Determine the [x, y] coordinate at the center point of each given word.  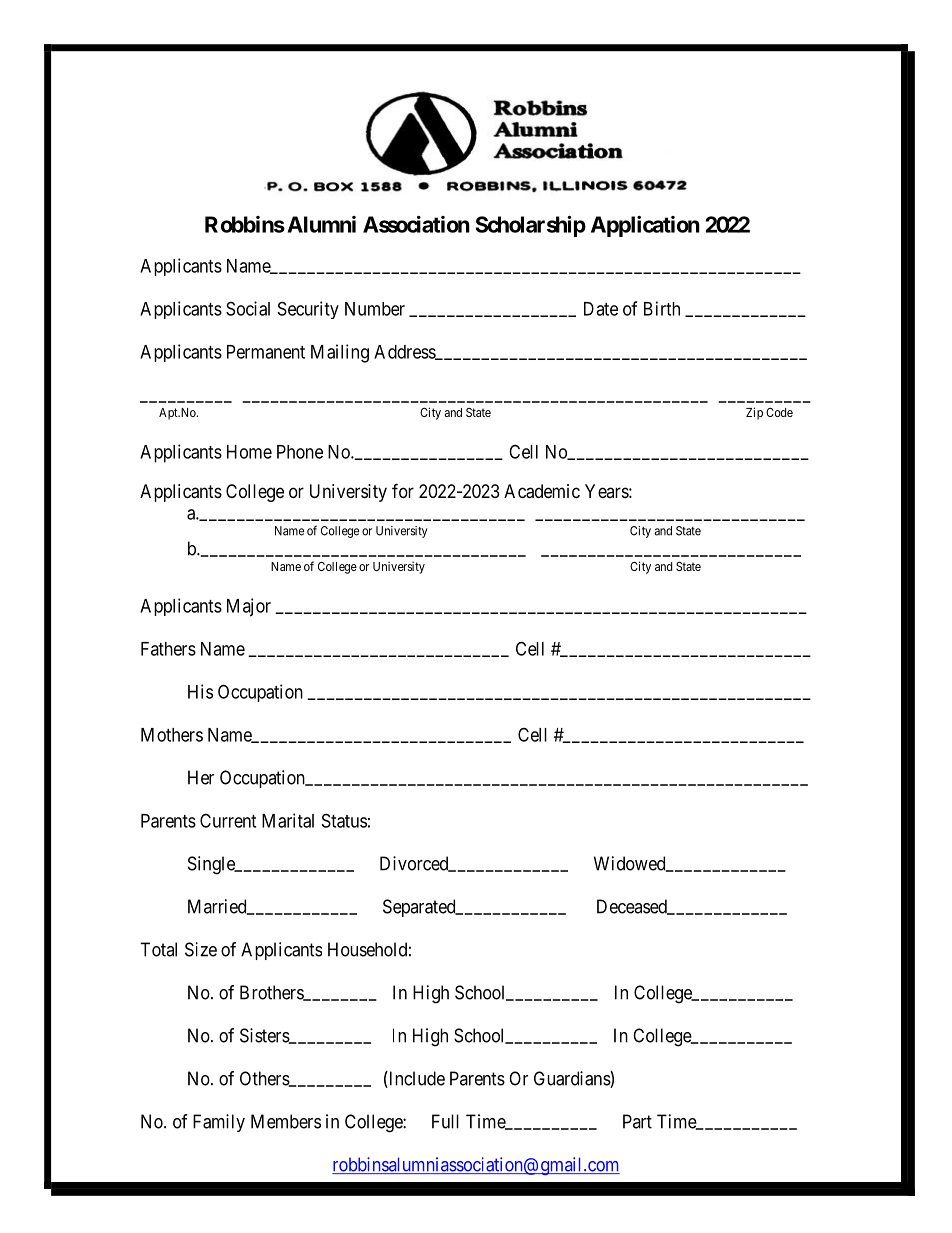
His [200, 691]
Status [344, 820]
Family [219, 1123]
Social [248, 308]
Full [445, 1121]
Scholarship [531, 226]
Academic [542, 491]
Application [645, 226]
